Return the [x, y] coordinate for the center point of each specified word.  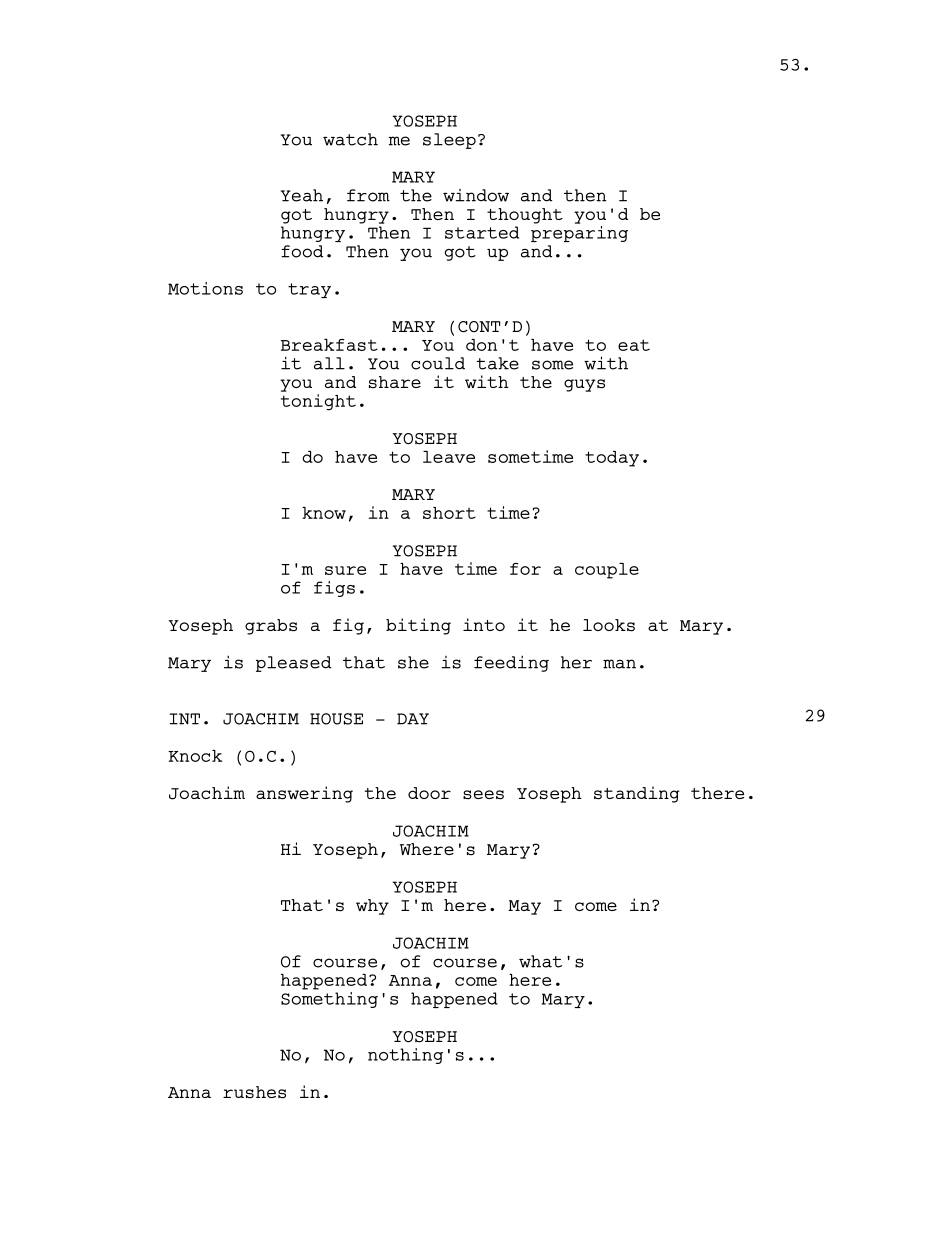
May [524, 907]
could [438, 363]
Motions [205, 288]
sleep [449, 141]
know [324, 513]
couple [607, 571]
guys [584, 385]
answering [304, 794]
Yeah [302, 195]
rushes [254, 1092]
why [372, 907]
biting [418, 626]
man [619, 664]
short [449, 513]
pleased [293, 664]
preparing [579, 232]
